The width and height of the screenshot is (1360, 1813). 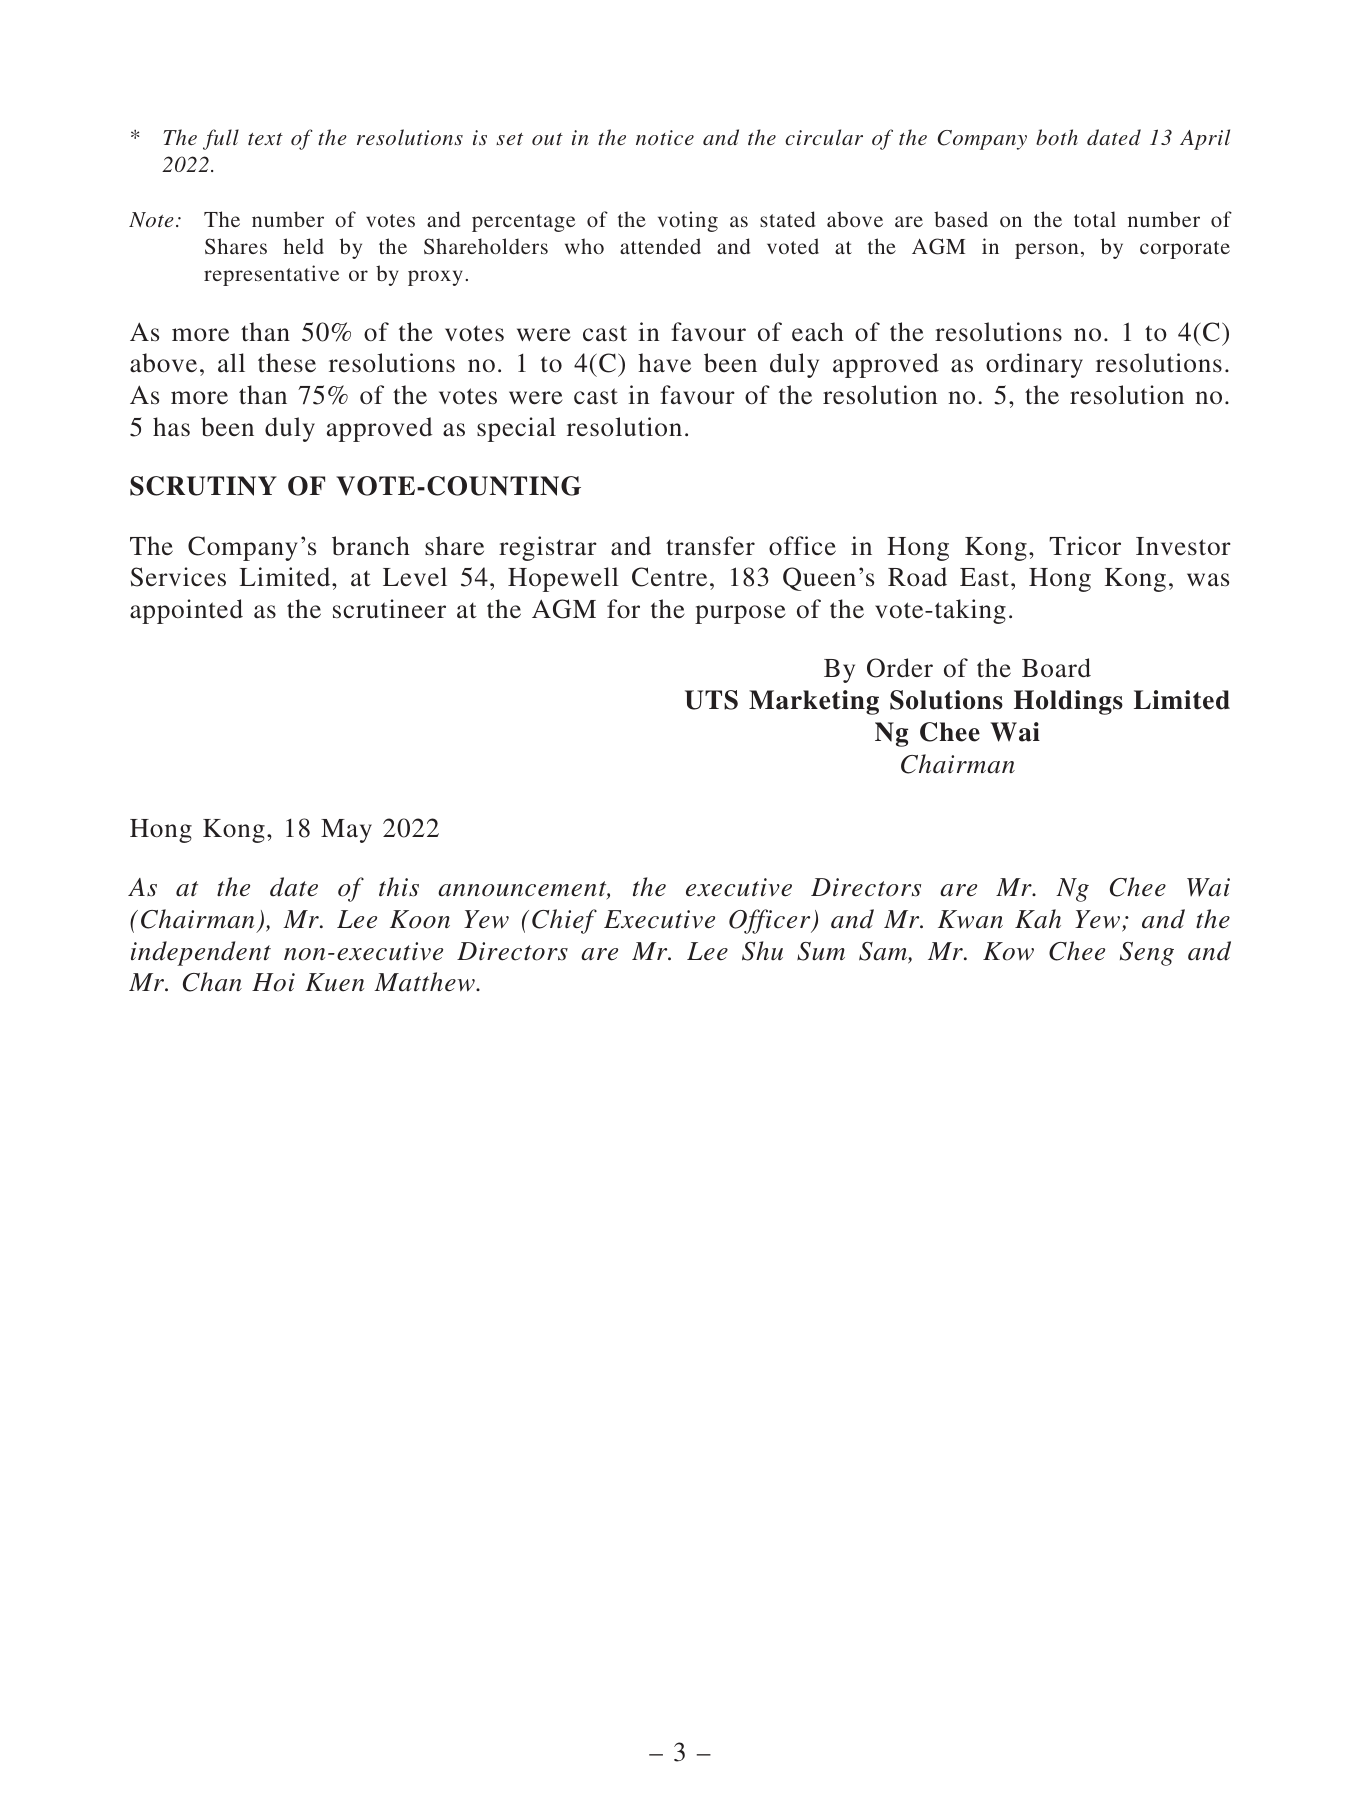 What do you see at coordinates (265, 139) in the screenshot?
I see `text` at bounding box center [265, 139].
